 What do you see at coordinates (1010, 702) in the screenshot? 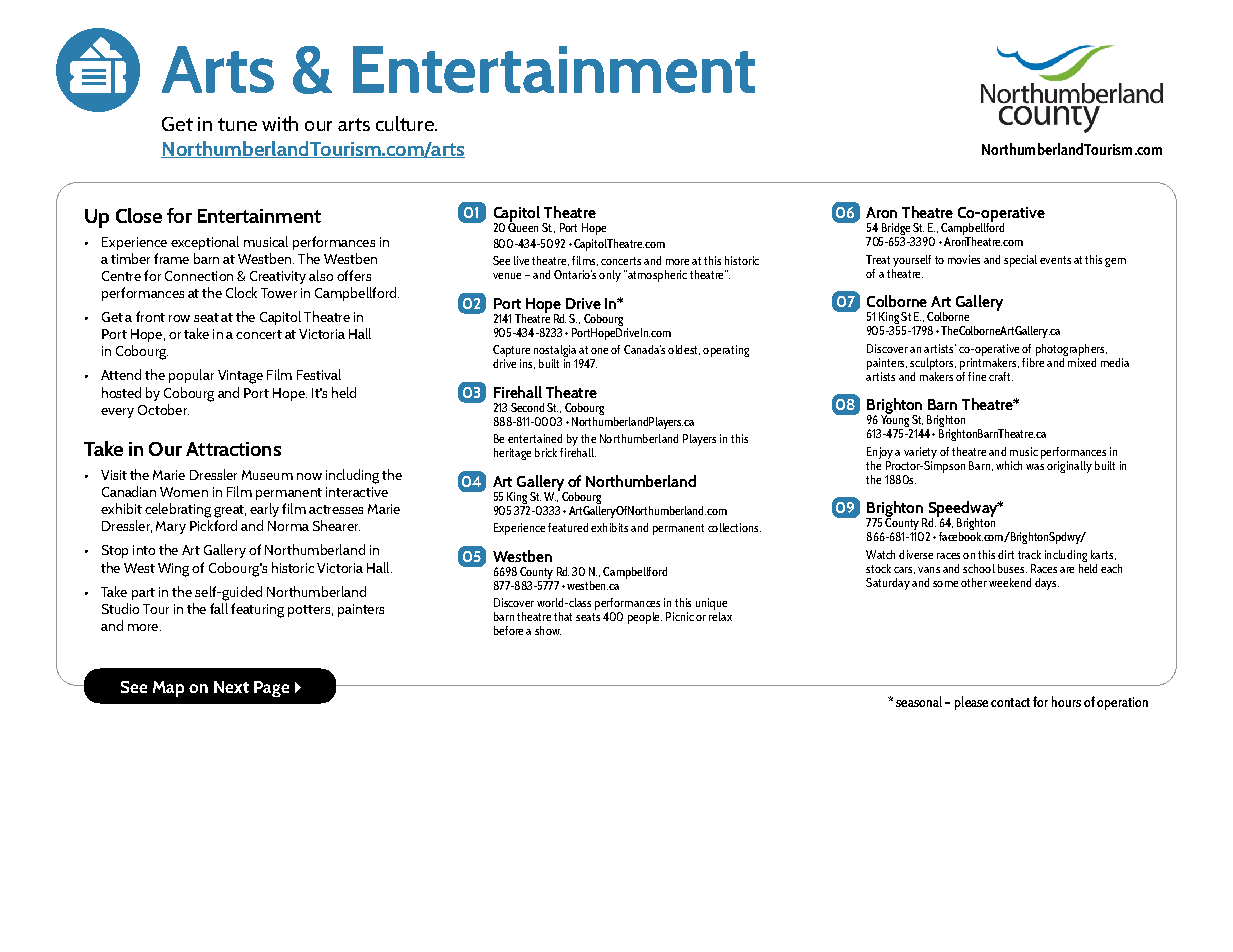
I see `contact` at bounding box center [1010, 702].
